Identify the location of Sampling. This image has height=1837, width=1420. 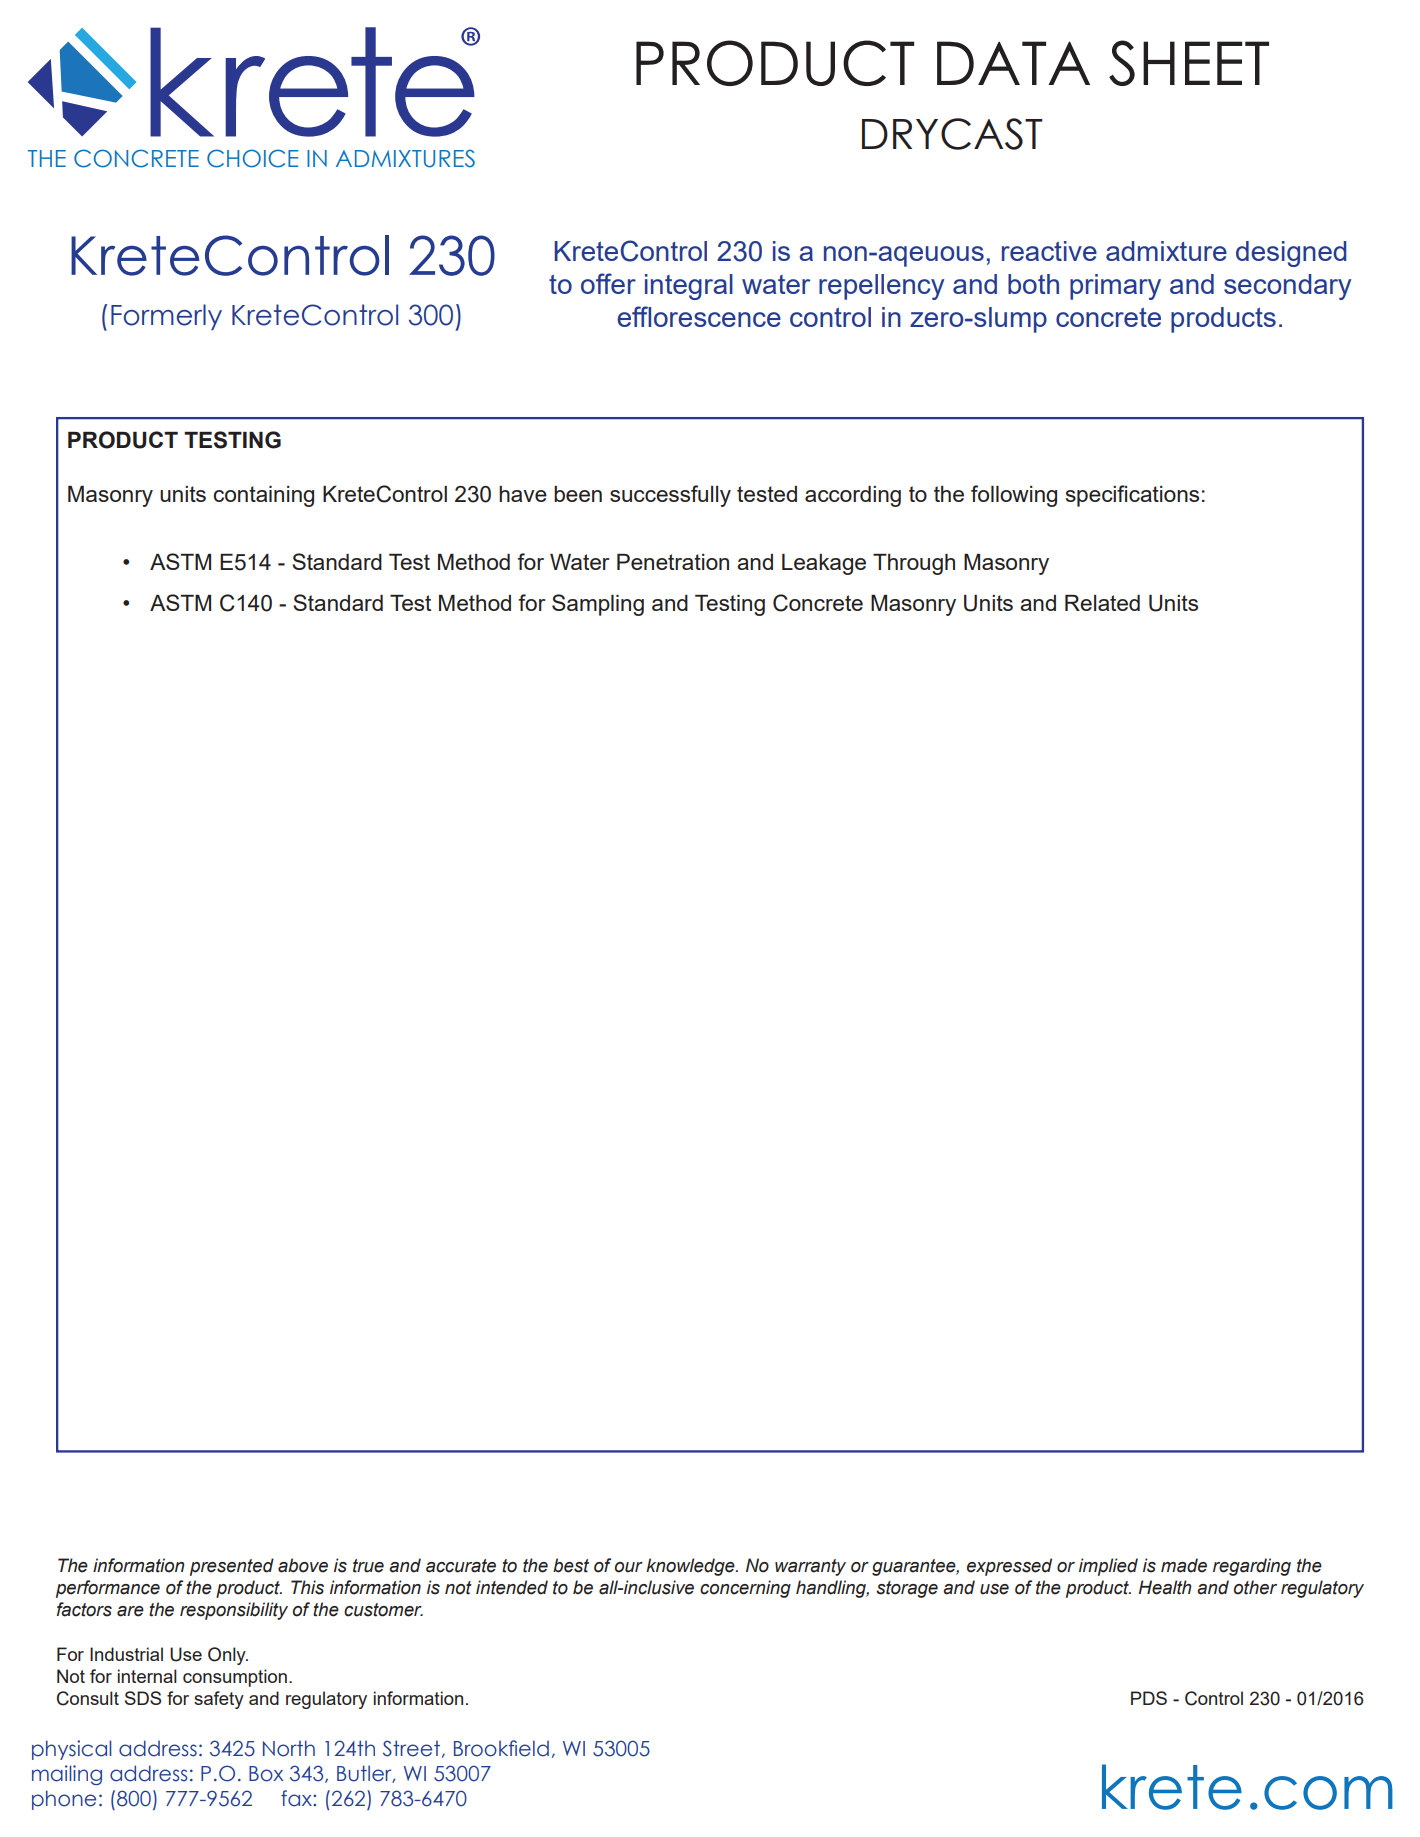
(598, 605).
